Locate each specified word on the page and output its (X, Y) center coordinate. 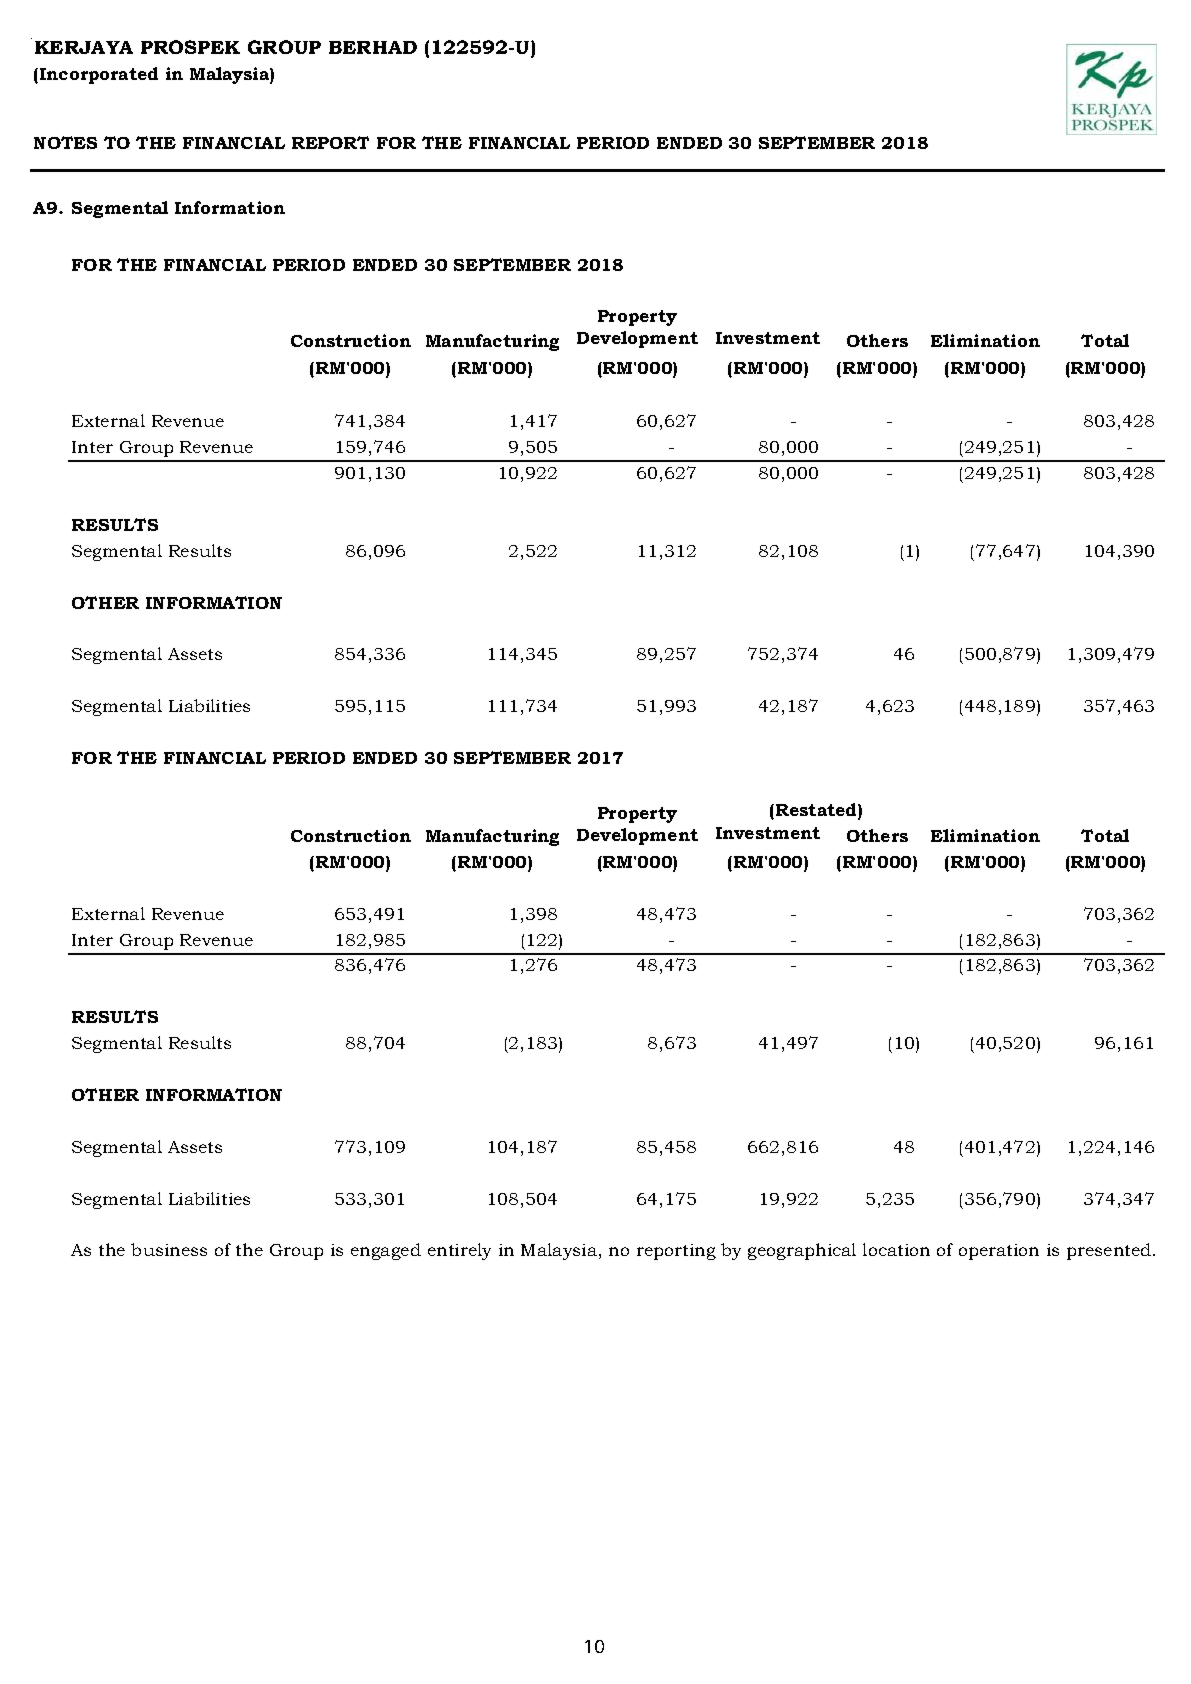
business (169, 1249)
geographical (802, 1251)
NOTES (65, 142)
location (896, 1249)
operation (999, 1252)
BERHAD (373, 47)
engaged (386, 1251)
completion (31, 38)
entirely (459, 1251)
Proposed (31, 38)
